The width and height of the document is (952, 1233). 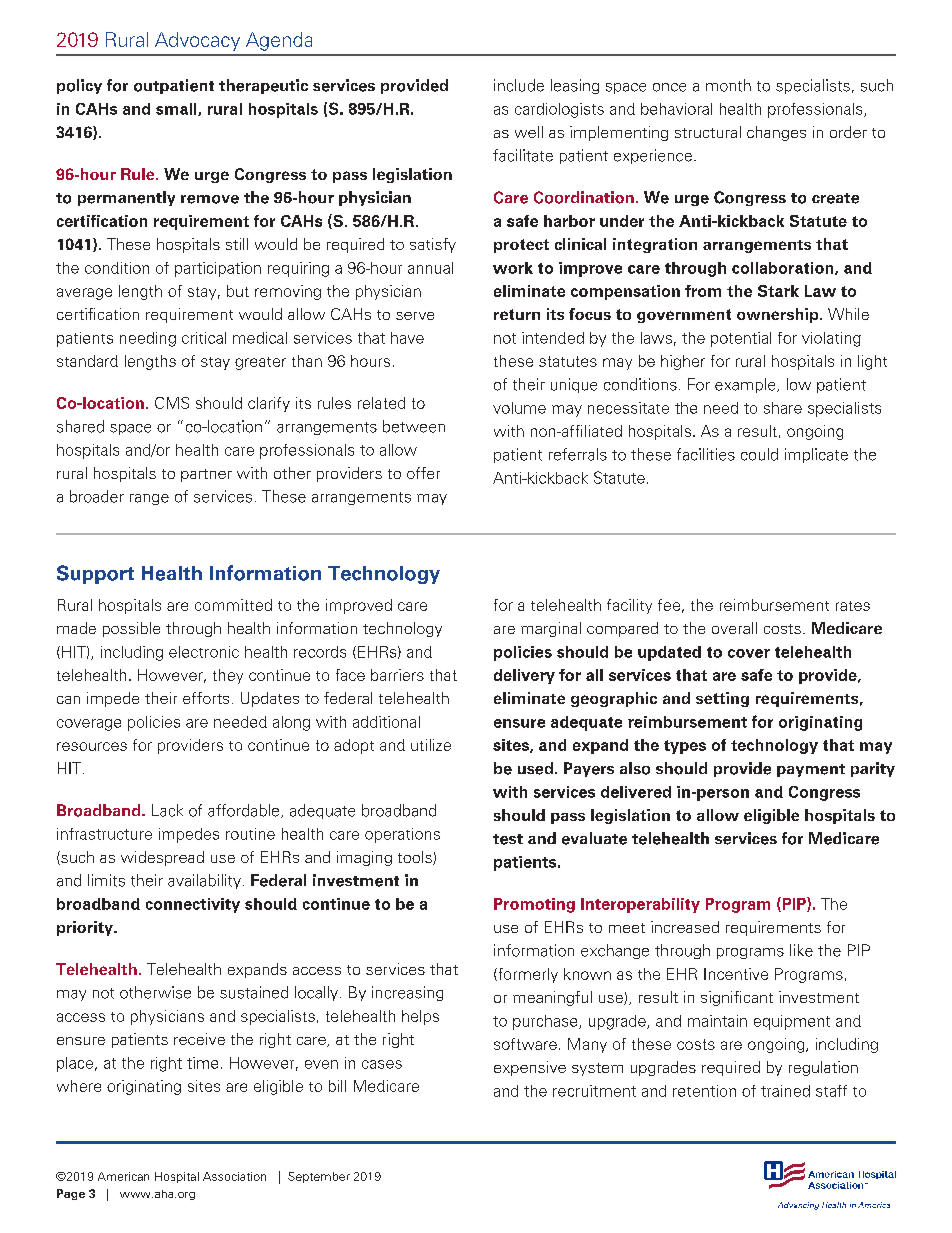 What do you see at coordinates (123, 1176) in the document?
I see `American` at bounding box center [123, 1176].
